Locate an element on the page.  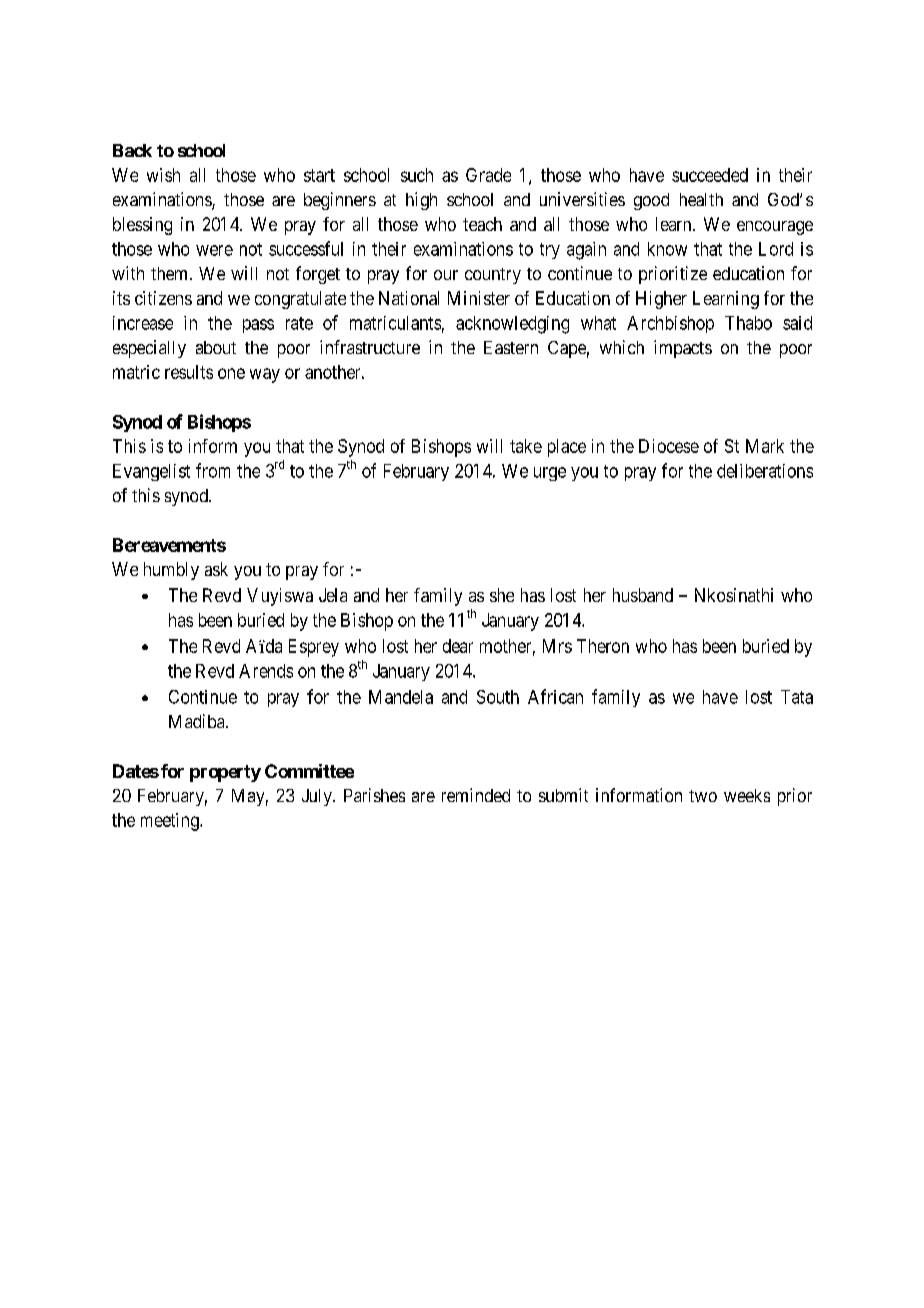
Eastern is located at coordinates (511, 347).
